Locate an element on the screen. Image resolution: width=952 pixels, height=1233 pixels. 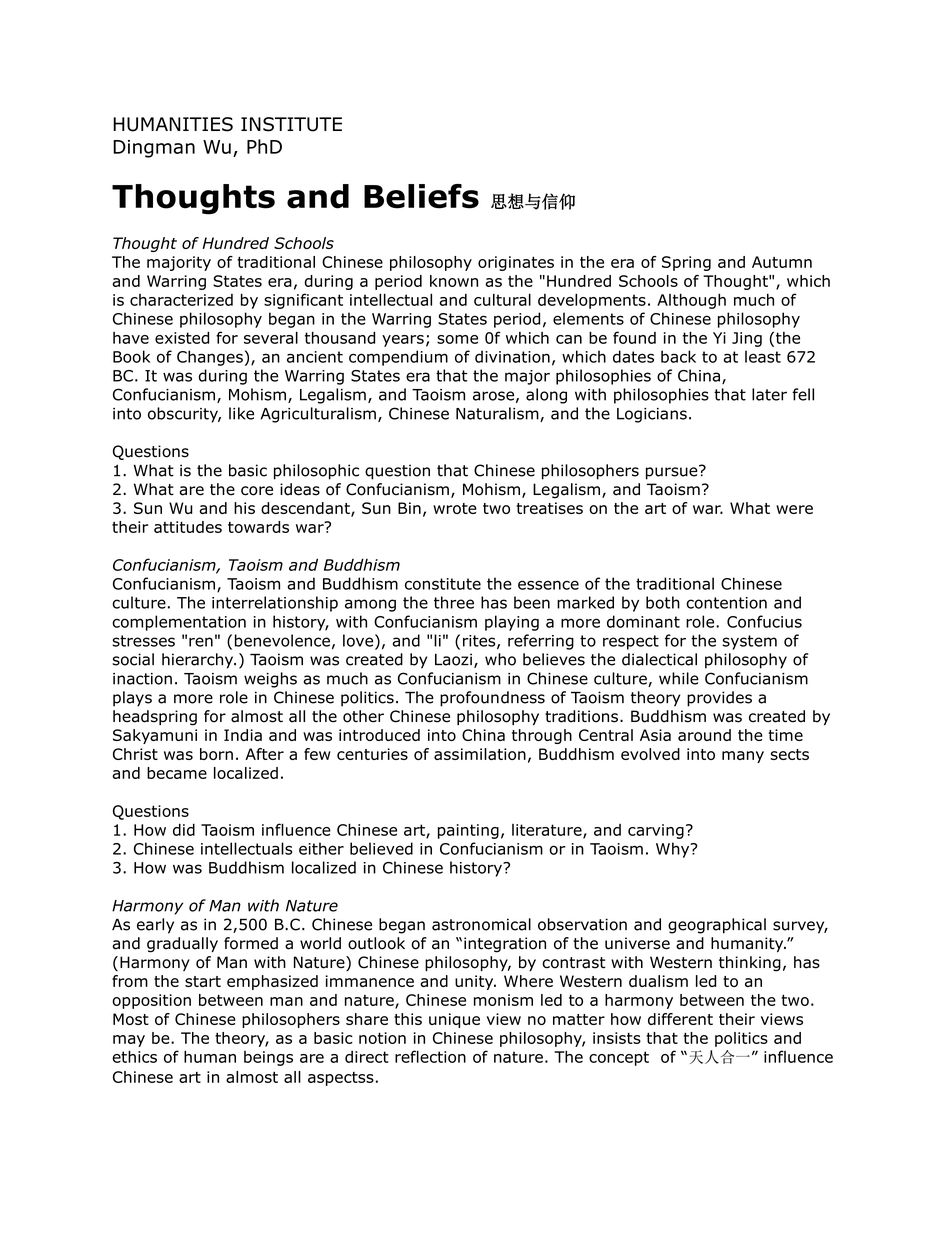
painting is located at coordinates (468, 831).
